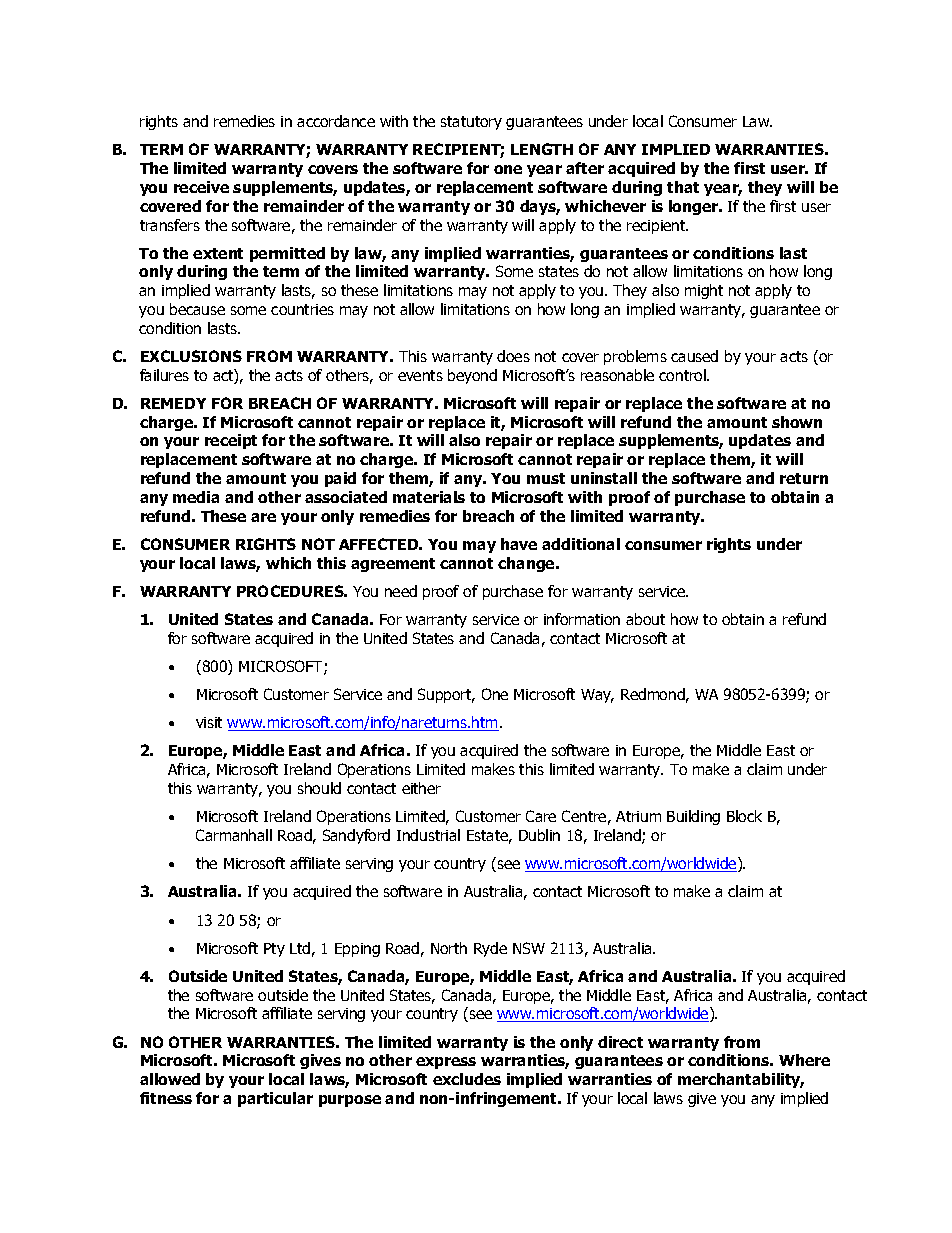  I want to click on receive, so click(201, 187).
